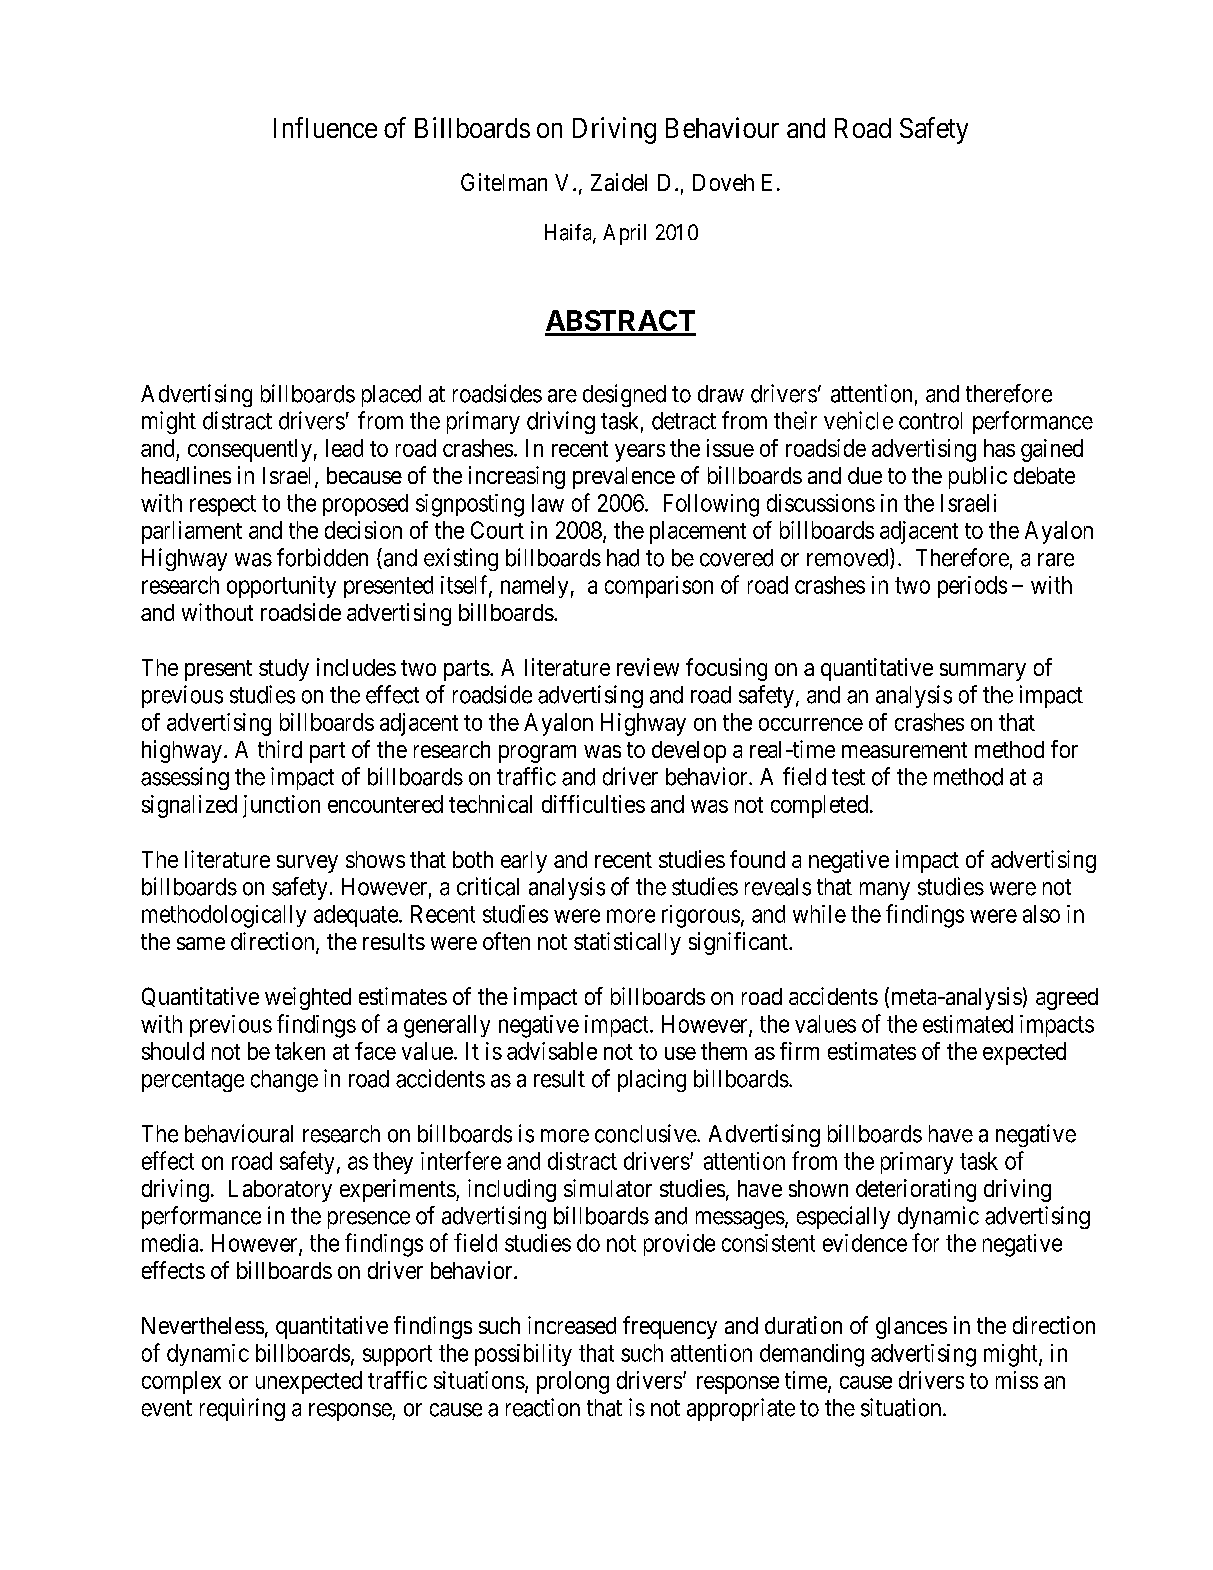 The height and width of the document is (1570, 1213). Describe the element at coordinates (1017, 1380) in the document. I see `miss` at that location.
